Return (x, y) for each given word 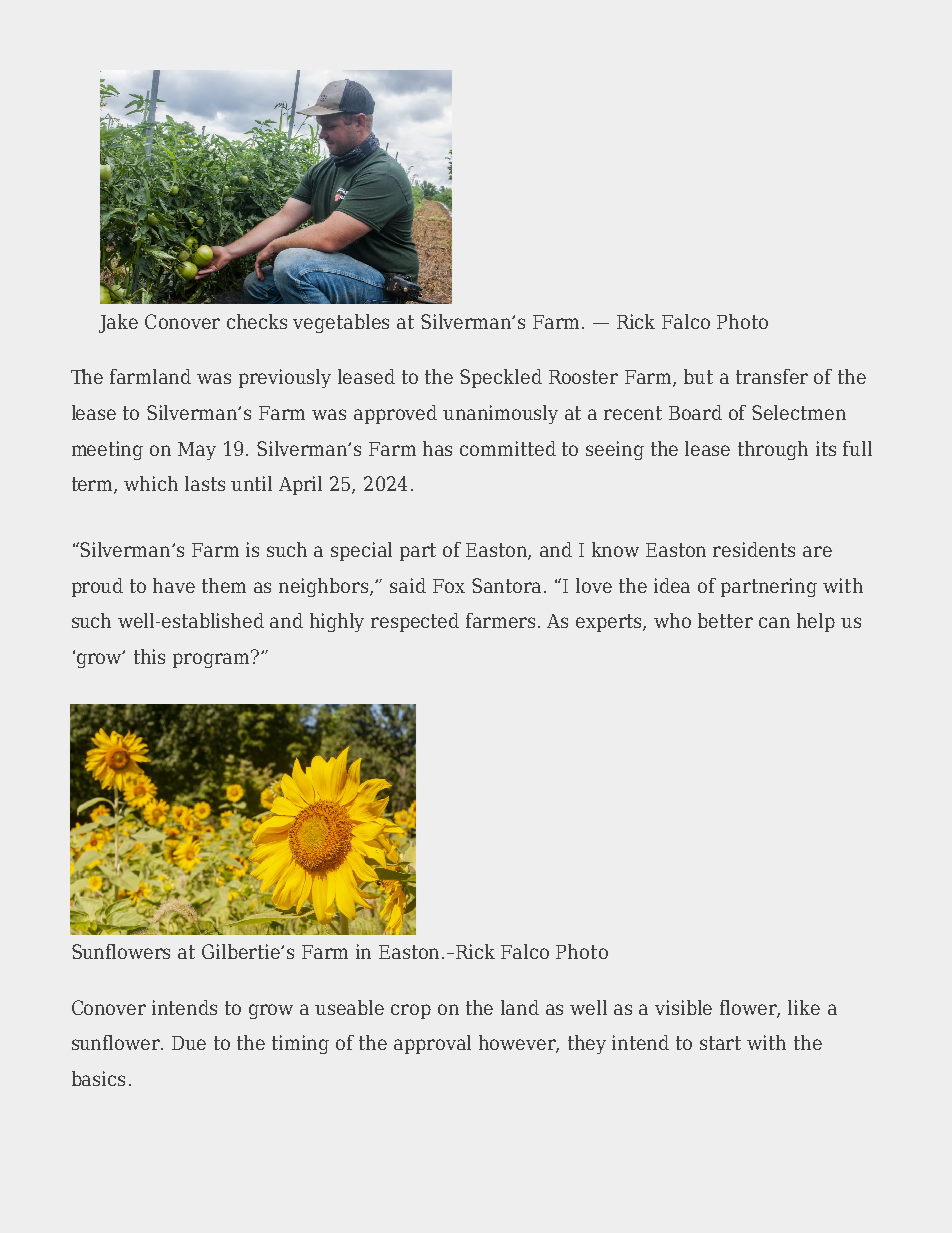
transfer (772, 376)
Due (189, 1043)
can (774, 622)
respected (415, 622)
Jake (118, 323)
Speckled (501, 378)
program (212, 659)
